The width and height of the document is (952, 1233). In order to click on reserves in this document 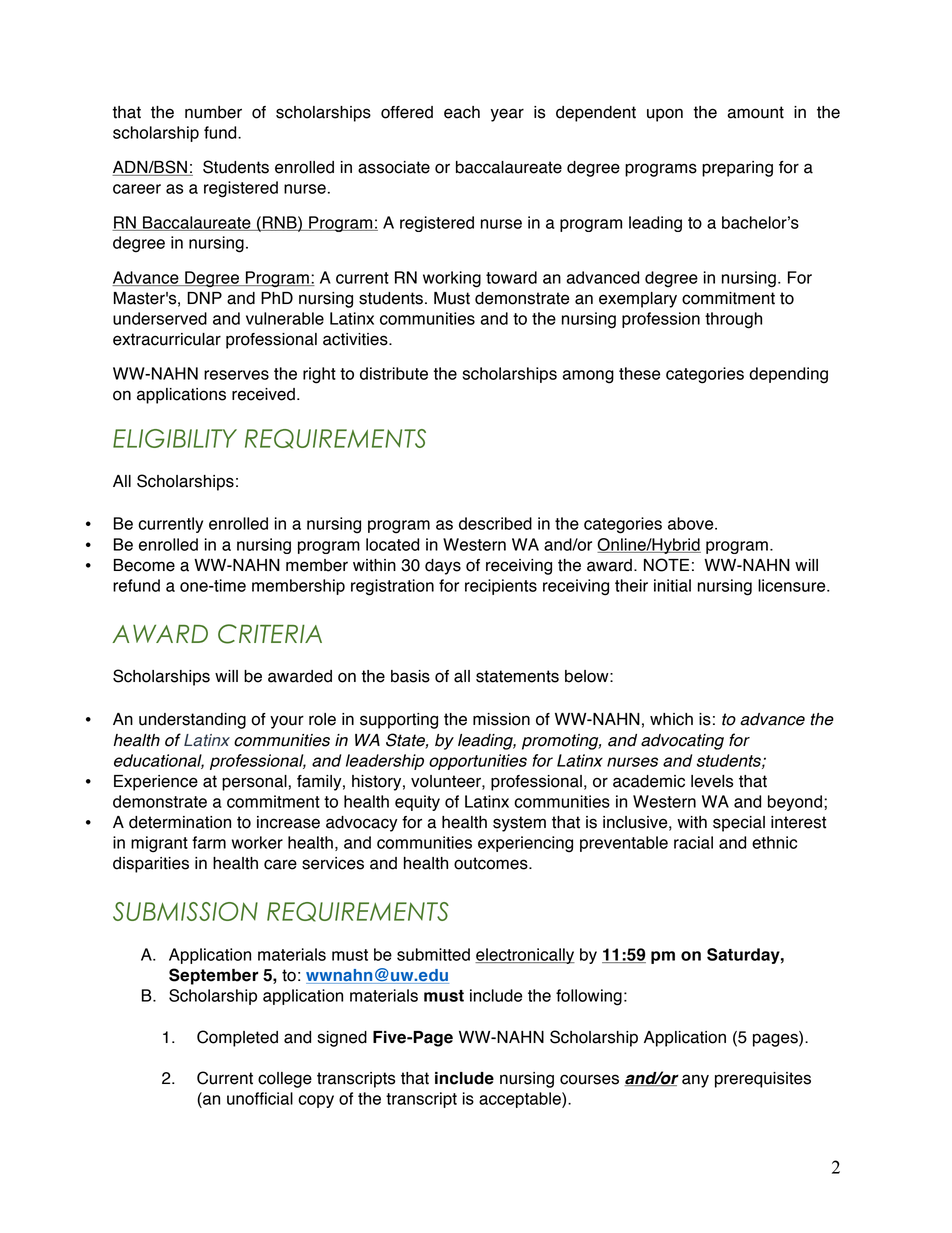, I will do `click(236, 375)`.
